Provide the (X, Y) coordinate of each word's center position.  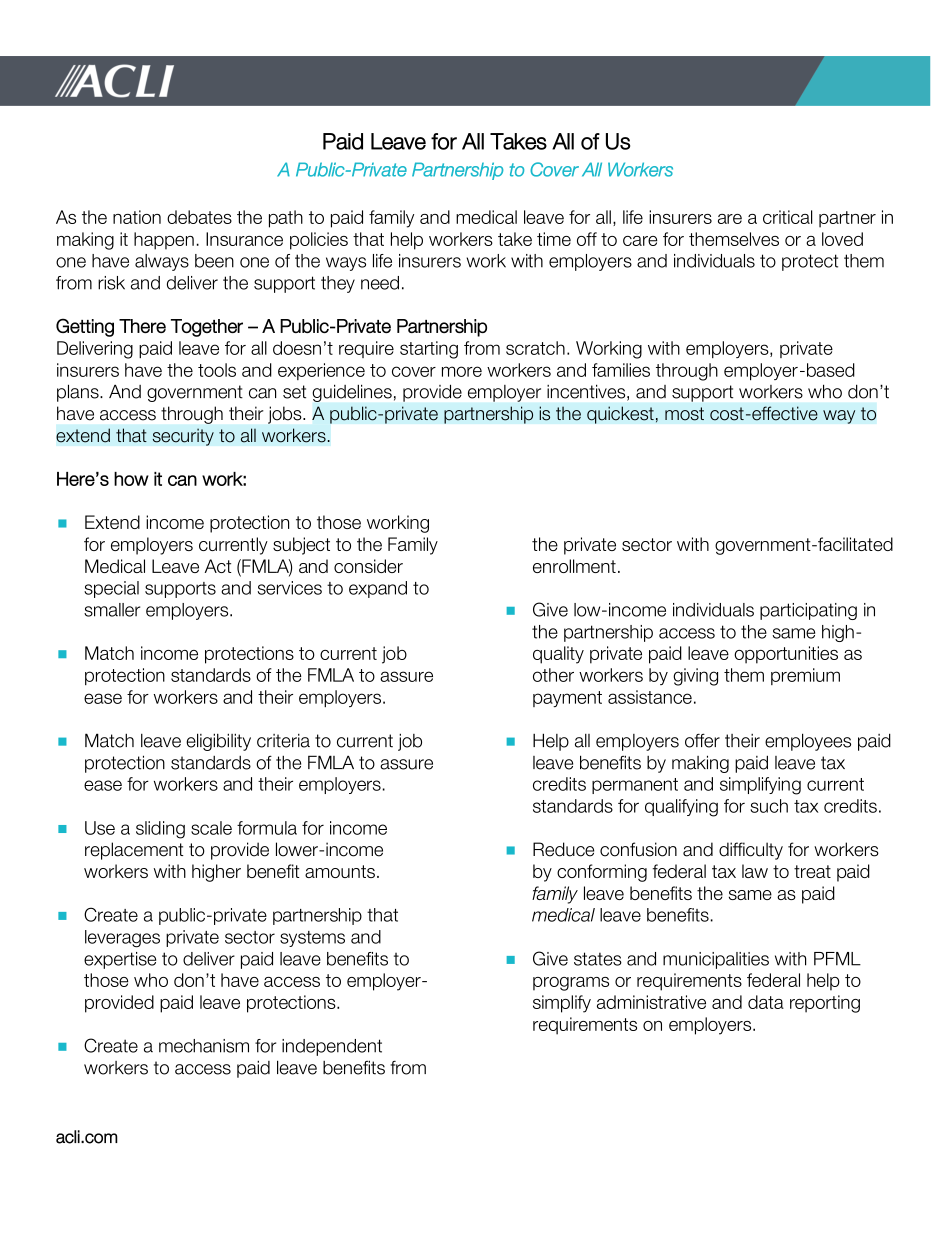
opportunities (786, 655)
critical (787, 217)
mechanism (204, 1046)
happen (164, 241)
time (554, 239)
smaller (112, 610)
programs (571, 984)
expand (378, 589)
